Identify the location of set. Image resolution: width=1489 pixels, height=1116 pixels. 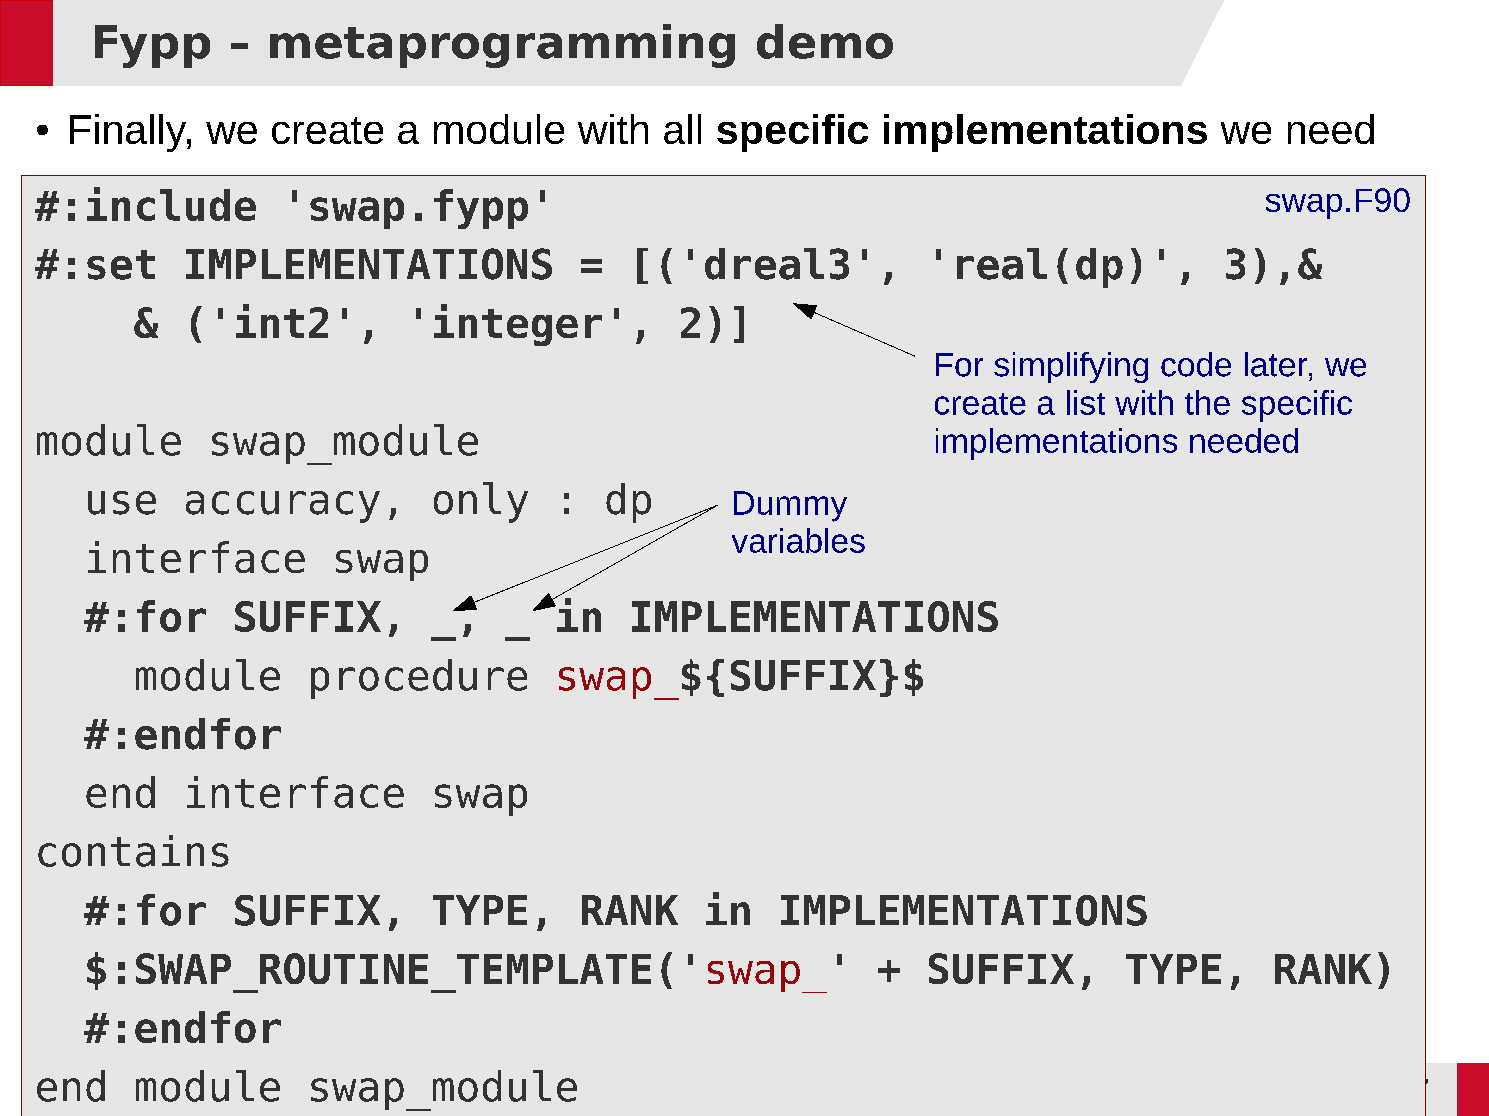
(121, 265).
